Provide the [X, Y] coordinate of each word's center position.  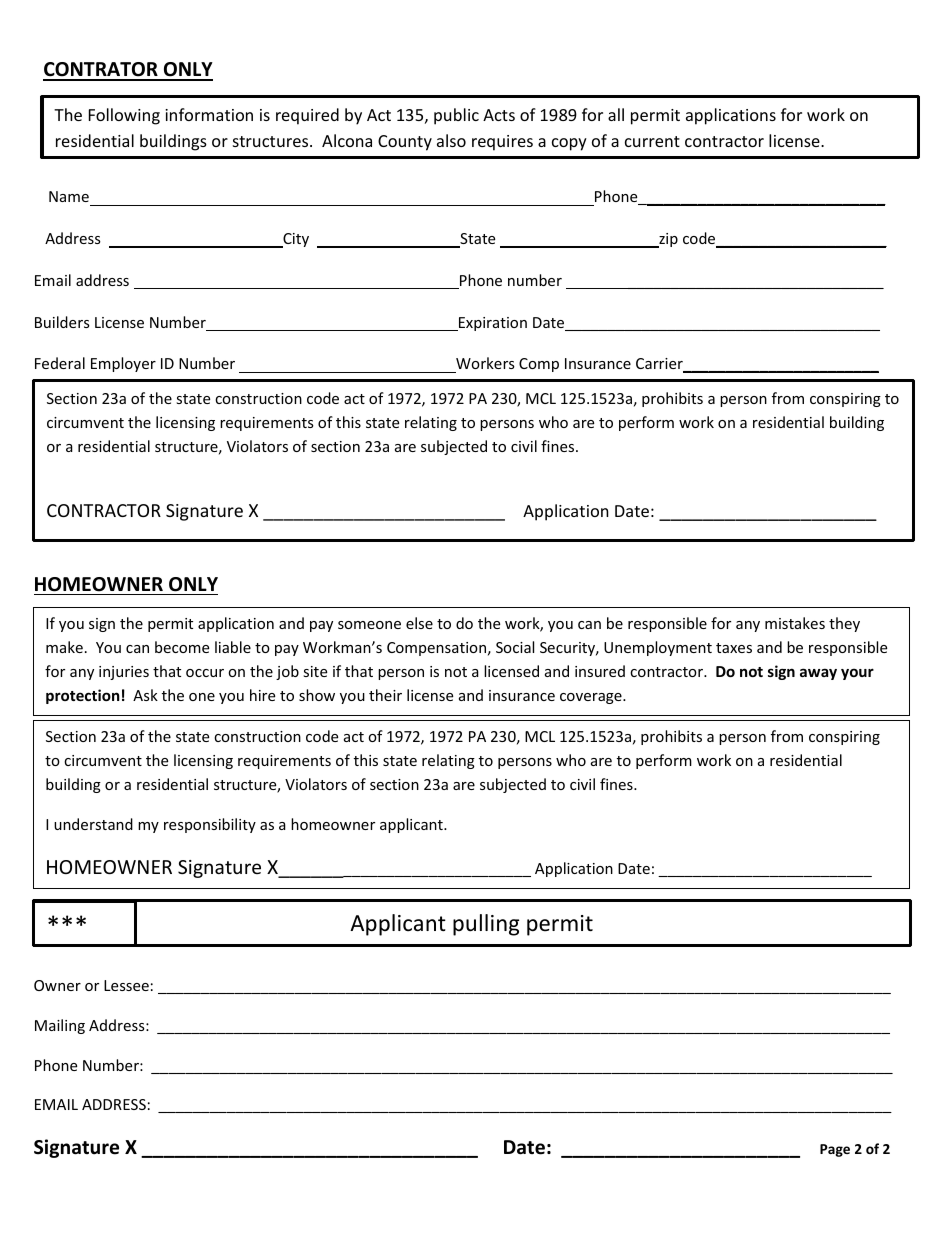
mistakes [795, 623]
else [419, 623]
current [652, 141]
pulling [486, 925]
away [818, 674]
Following [124, 116]
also [451, 140]
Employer [123, 364]
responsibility [210, 825]
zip [667, 240]
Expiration [491, 324]
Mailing [60, 1026]
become [182, 647]
